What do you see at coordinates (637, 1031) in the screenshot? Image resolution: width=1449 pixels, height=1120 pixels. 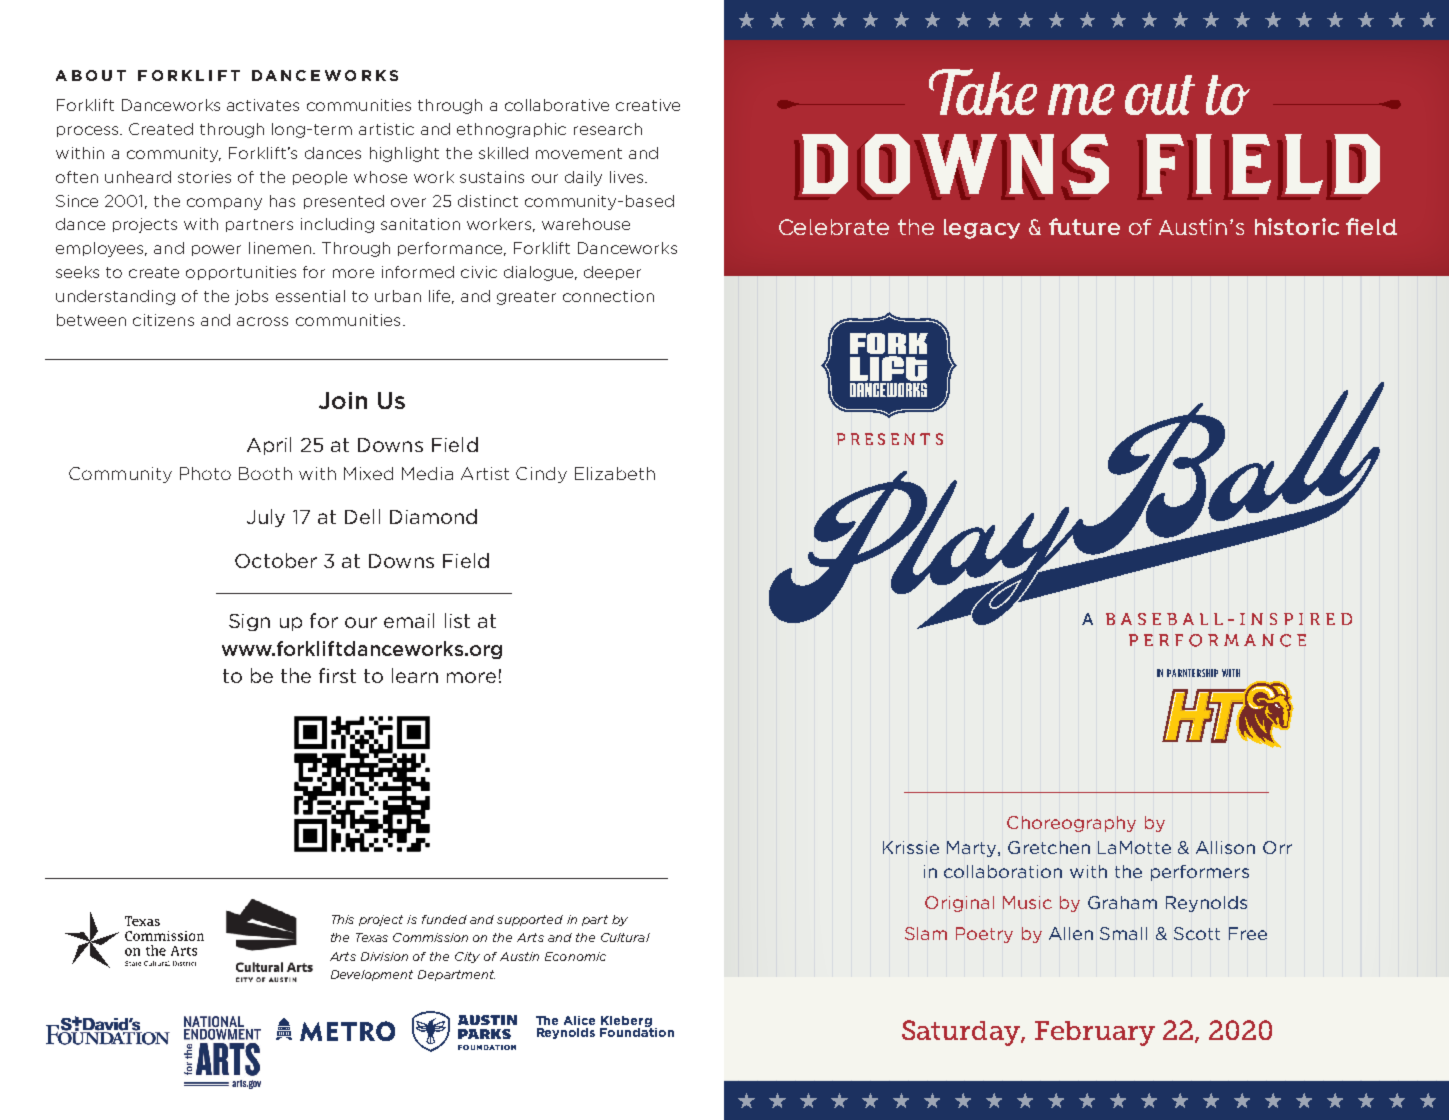 I see `Foundation` at bounding box center [637, 1031].
